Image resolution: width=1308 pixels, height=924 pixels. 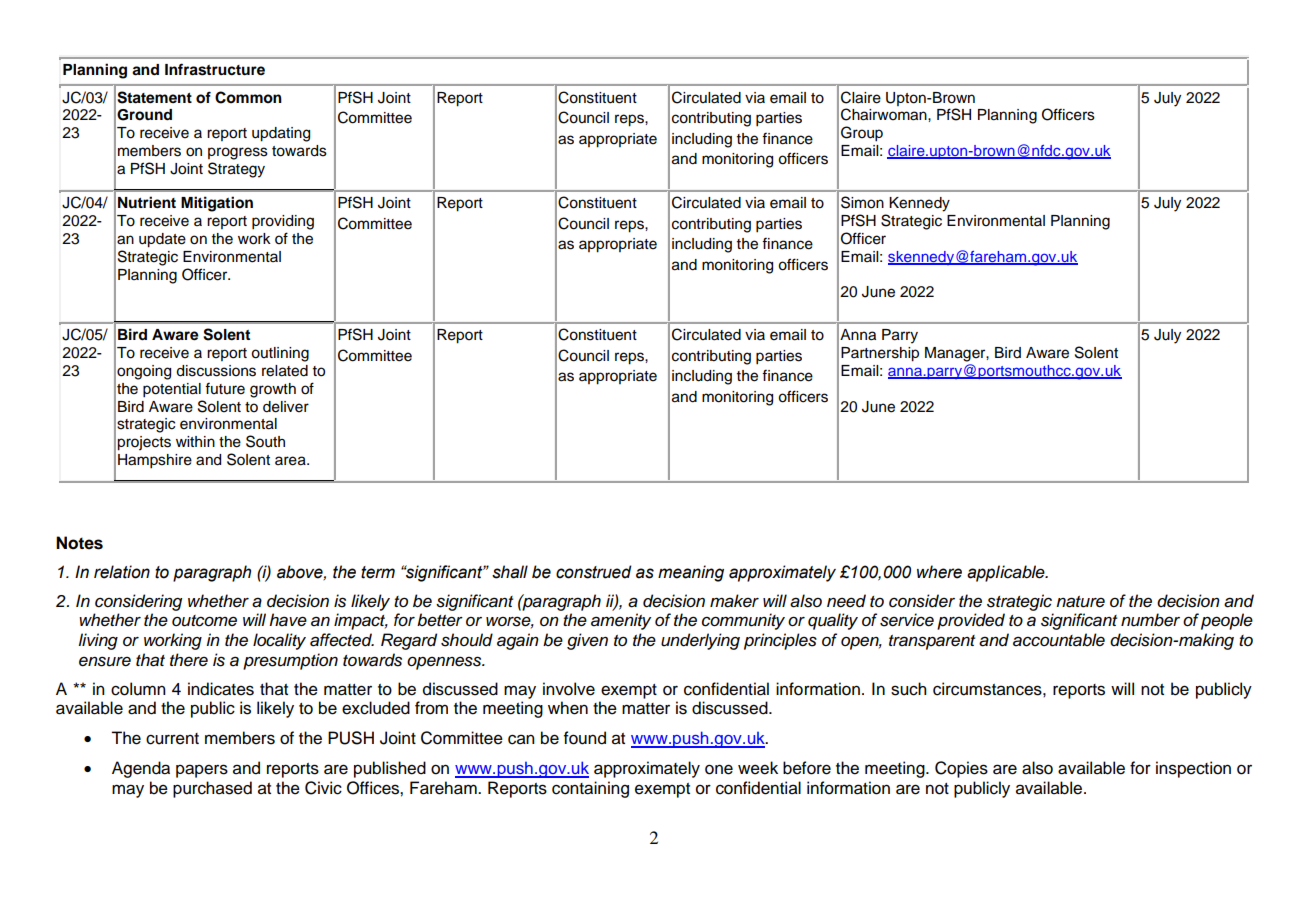 I want to click on Partnership, so click(x=880, y=354).
